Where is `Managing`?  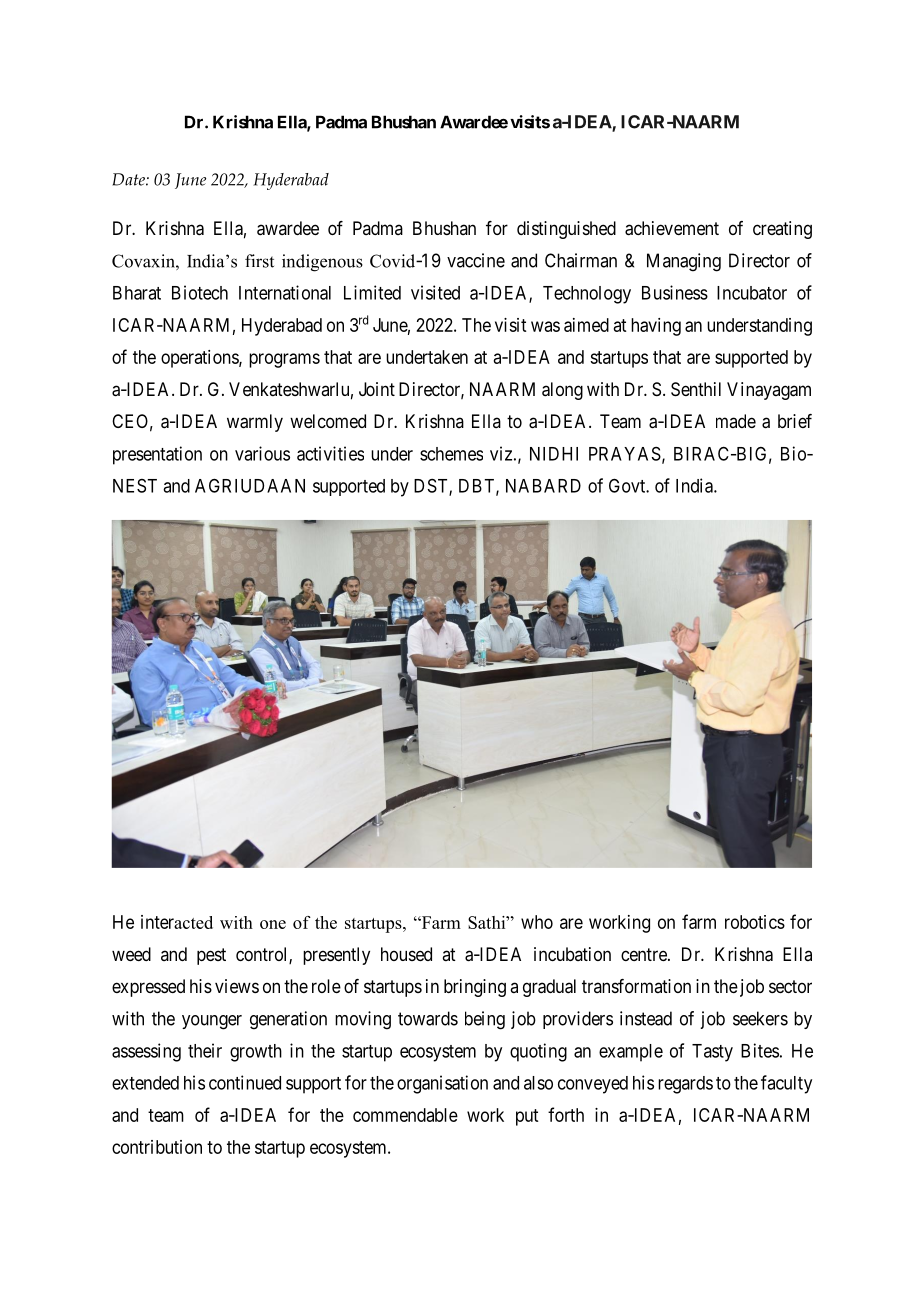 Managing is located at coordinates (684, 262).
